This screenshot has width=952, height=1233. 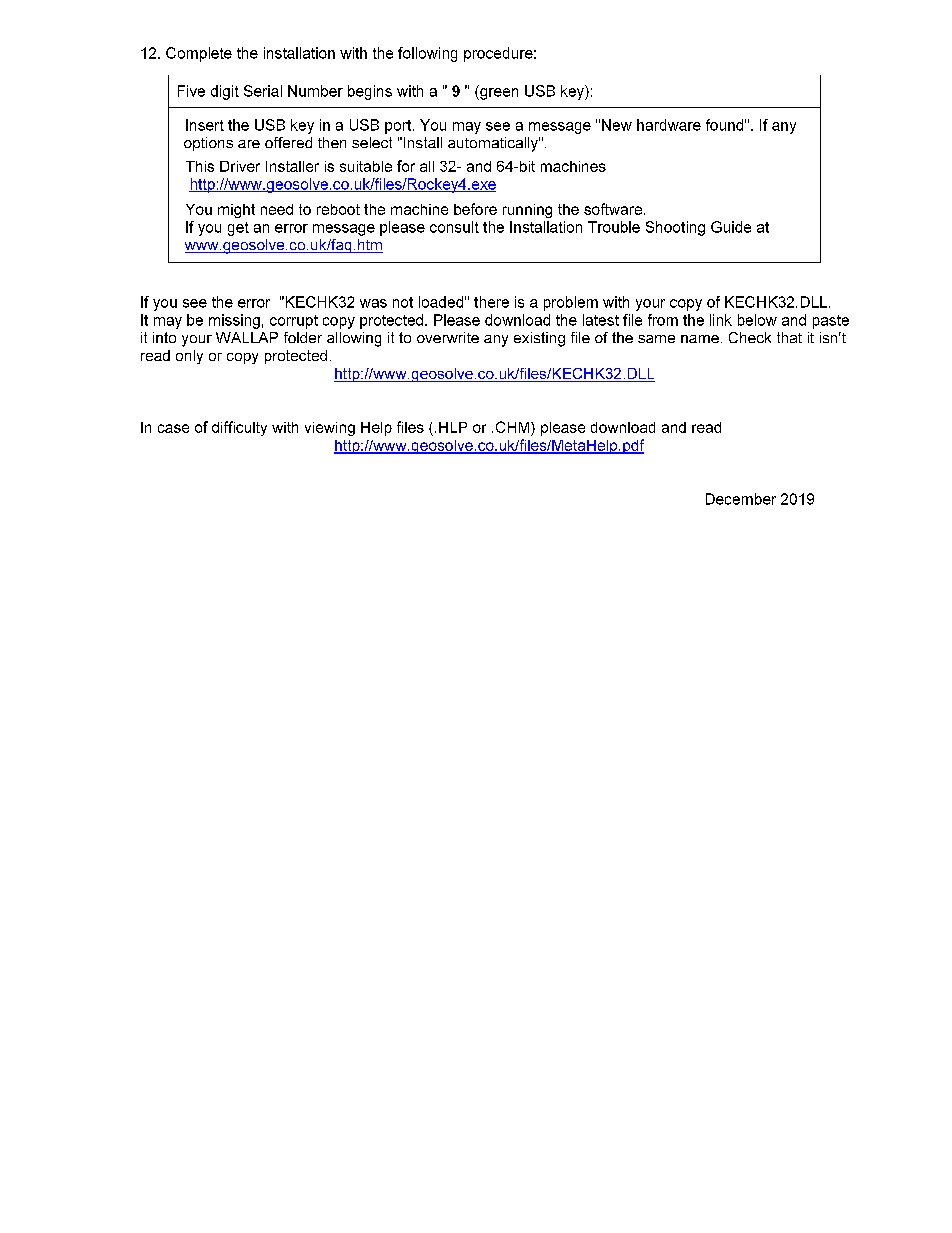 I want to click on Complete, so click(x=199, y=54).
